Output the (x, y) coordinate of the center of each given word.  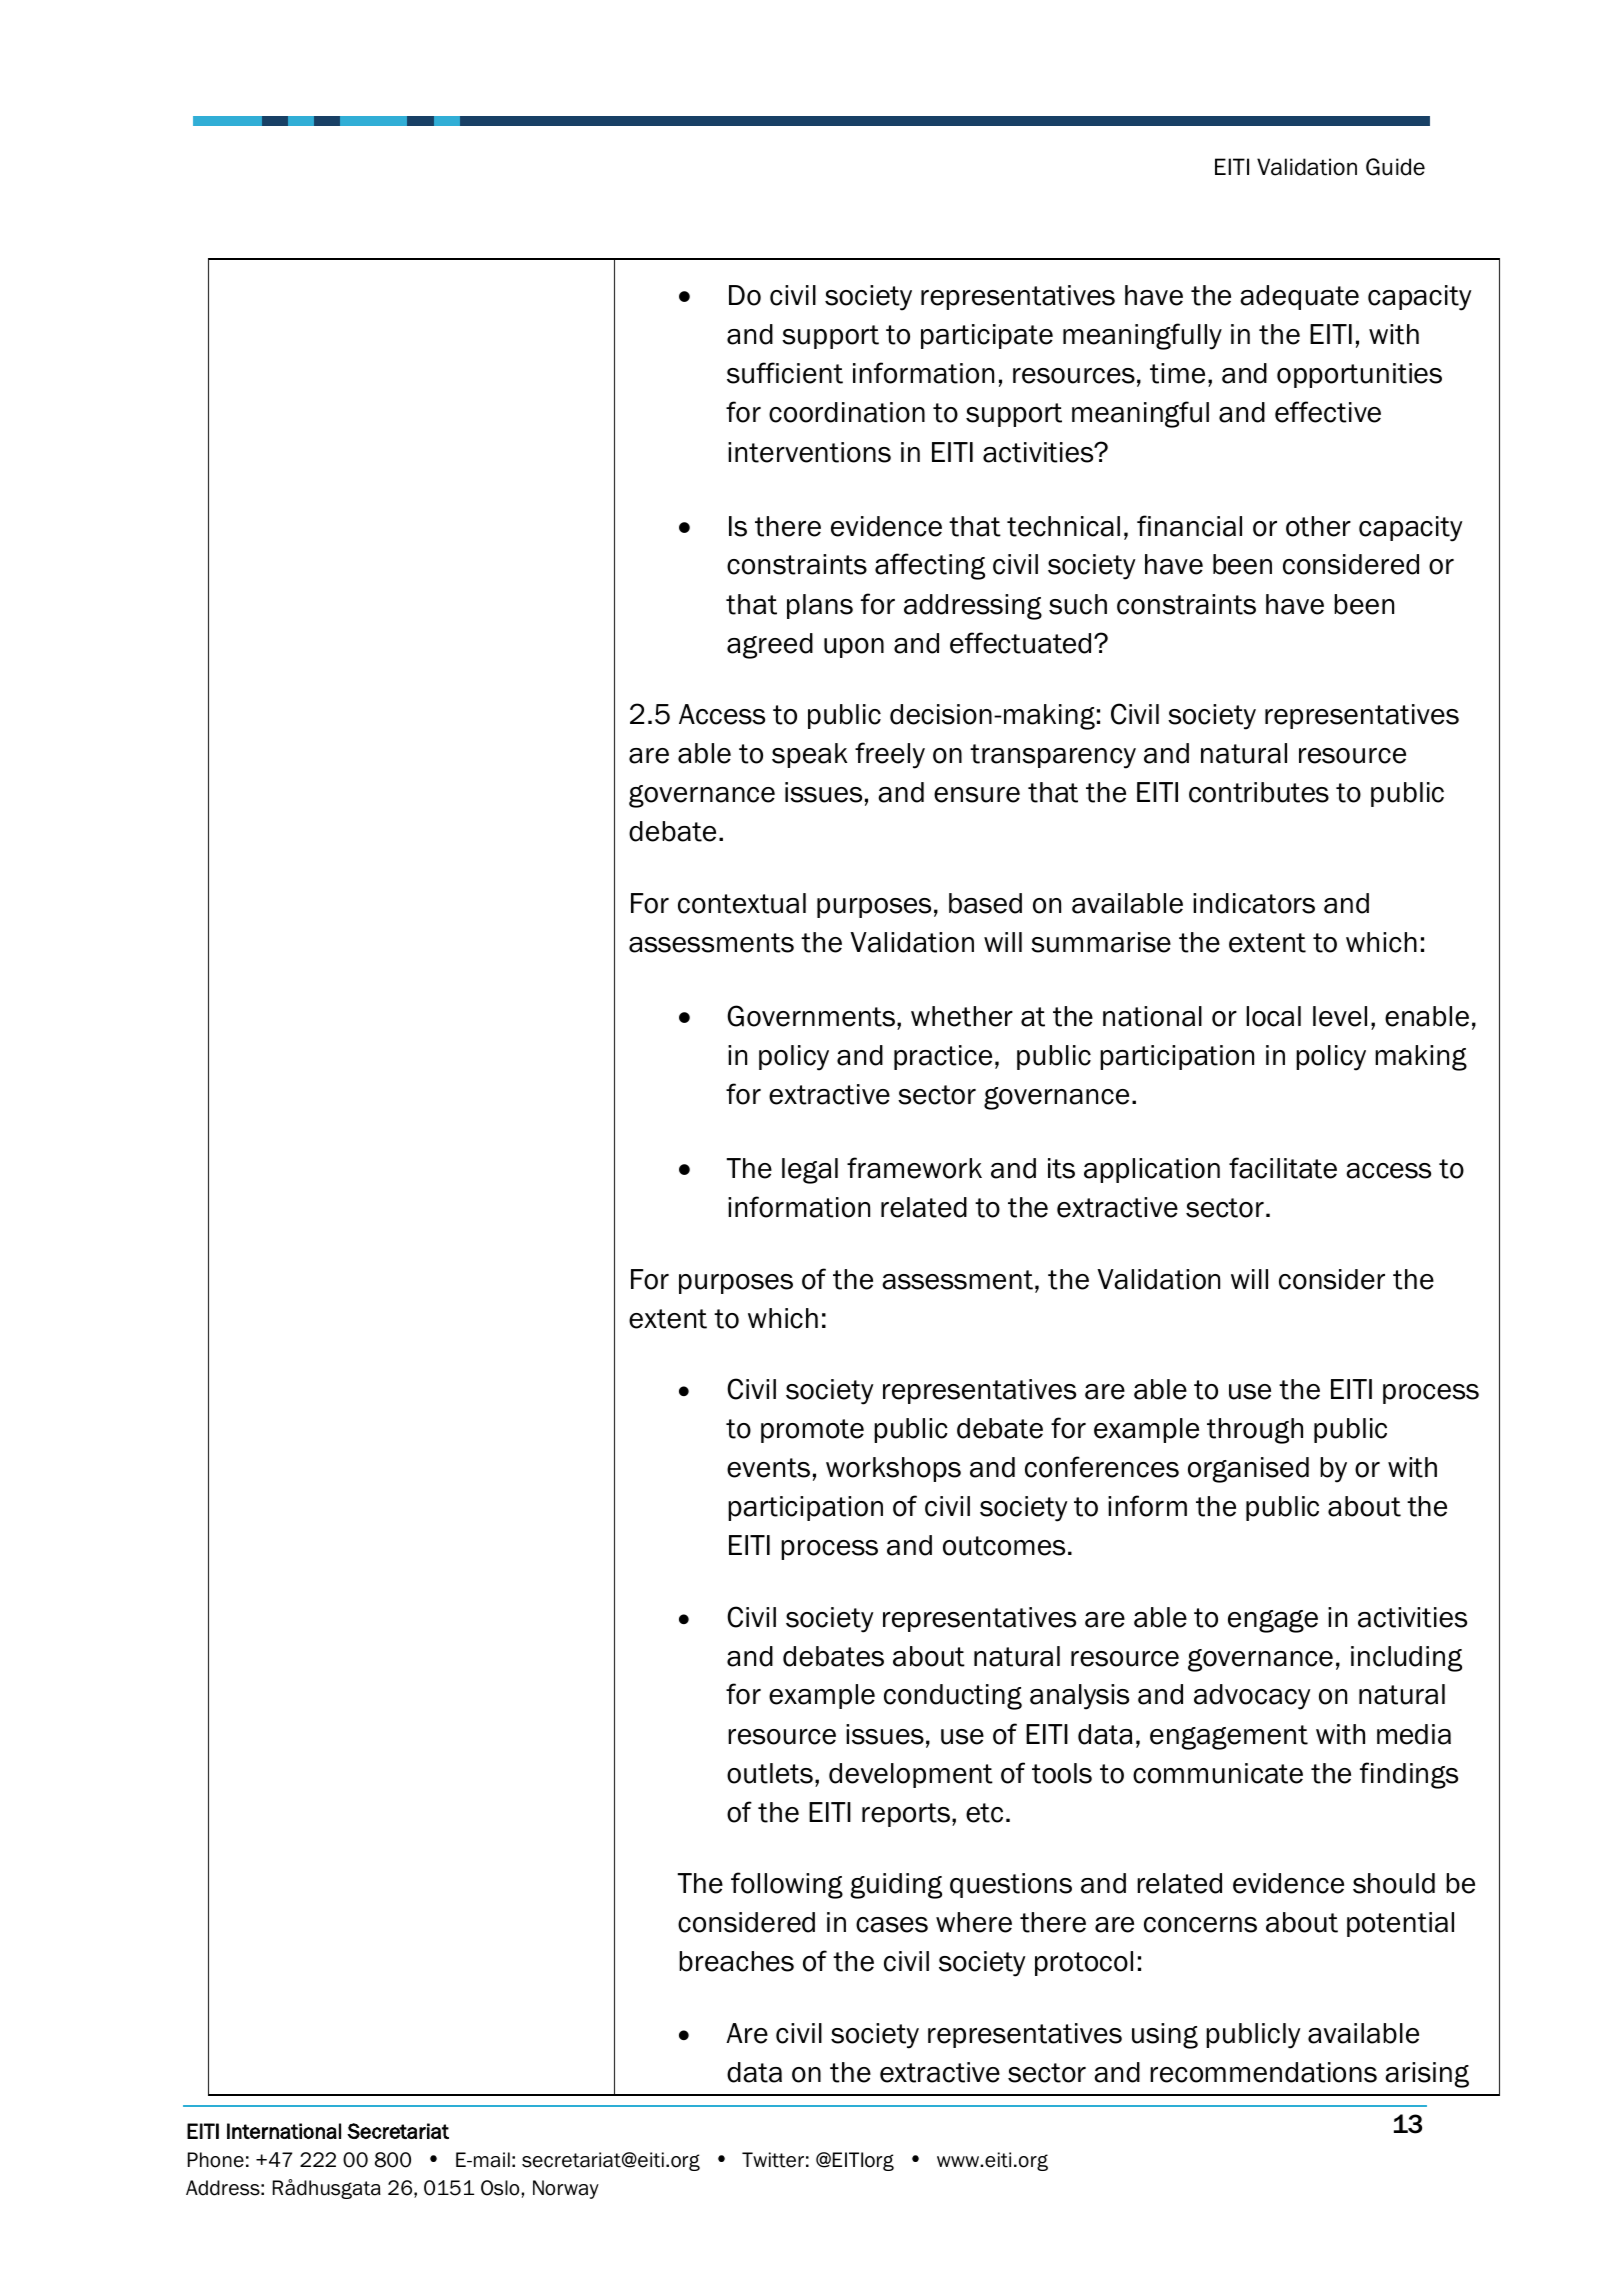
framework (914, 1168)
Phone (216, 2160)
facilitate (1283, 1168)
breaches (736, 1961)
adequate (1299, 297)
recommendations (1263, 2072)
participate (987, 336)
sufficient (785, 373)
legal (810, 1171)
